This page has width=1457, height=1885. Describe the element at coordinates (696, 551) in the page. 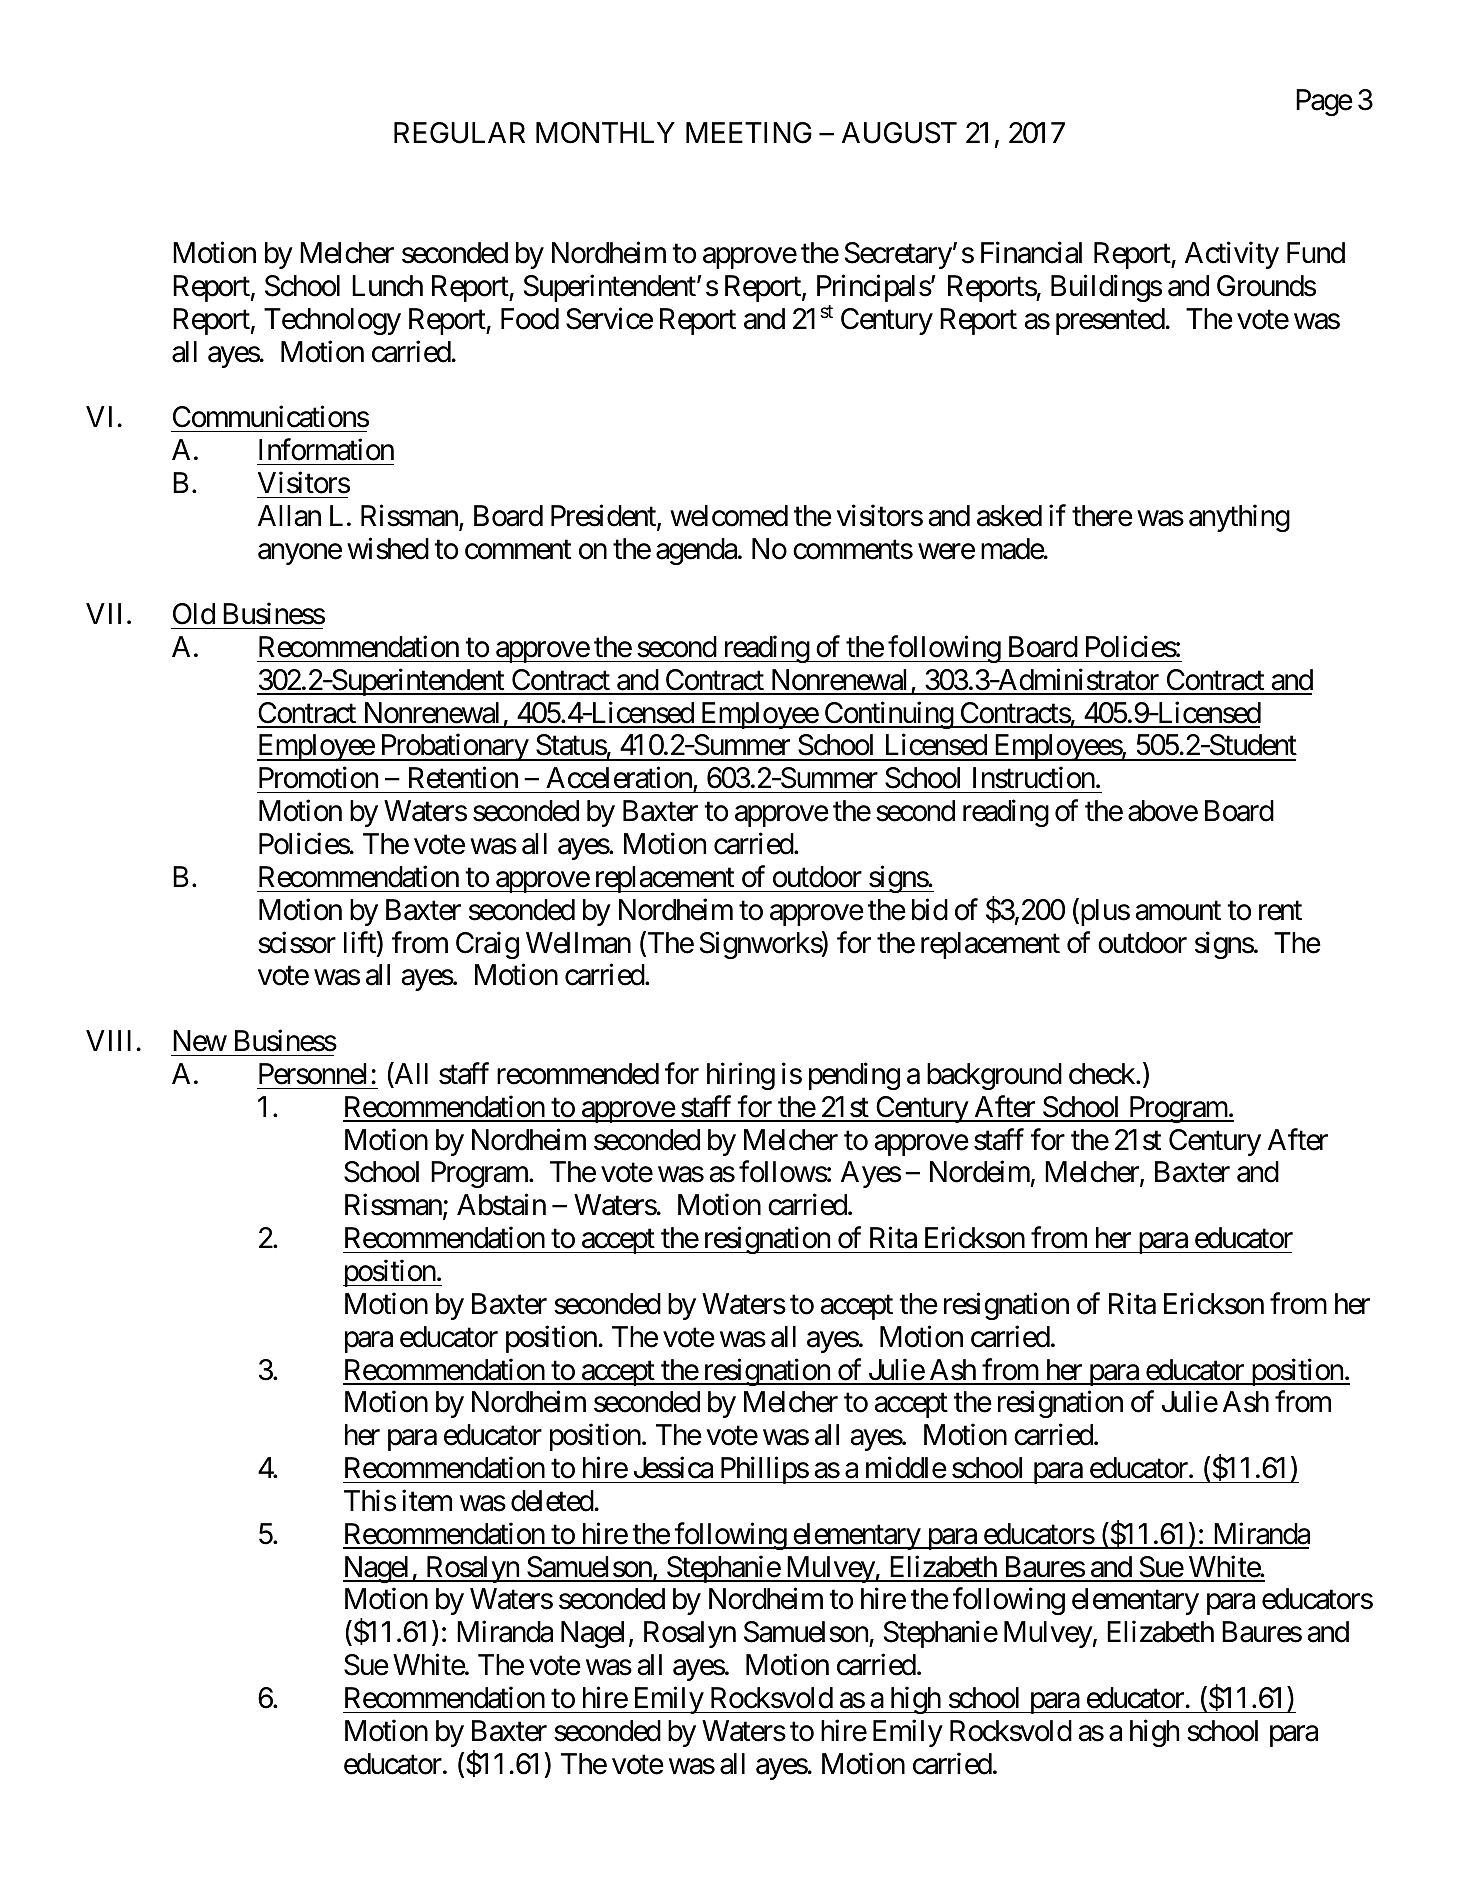

I see `agenda` at that location.
